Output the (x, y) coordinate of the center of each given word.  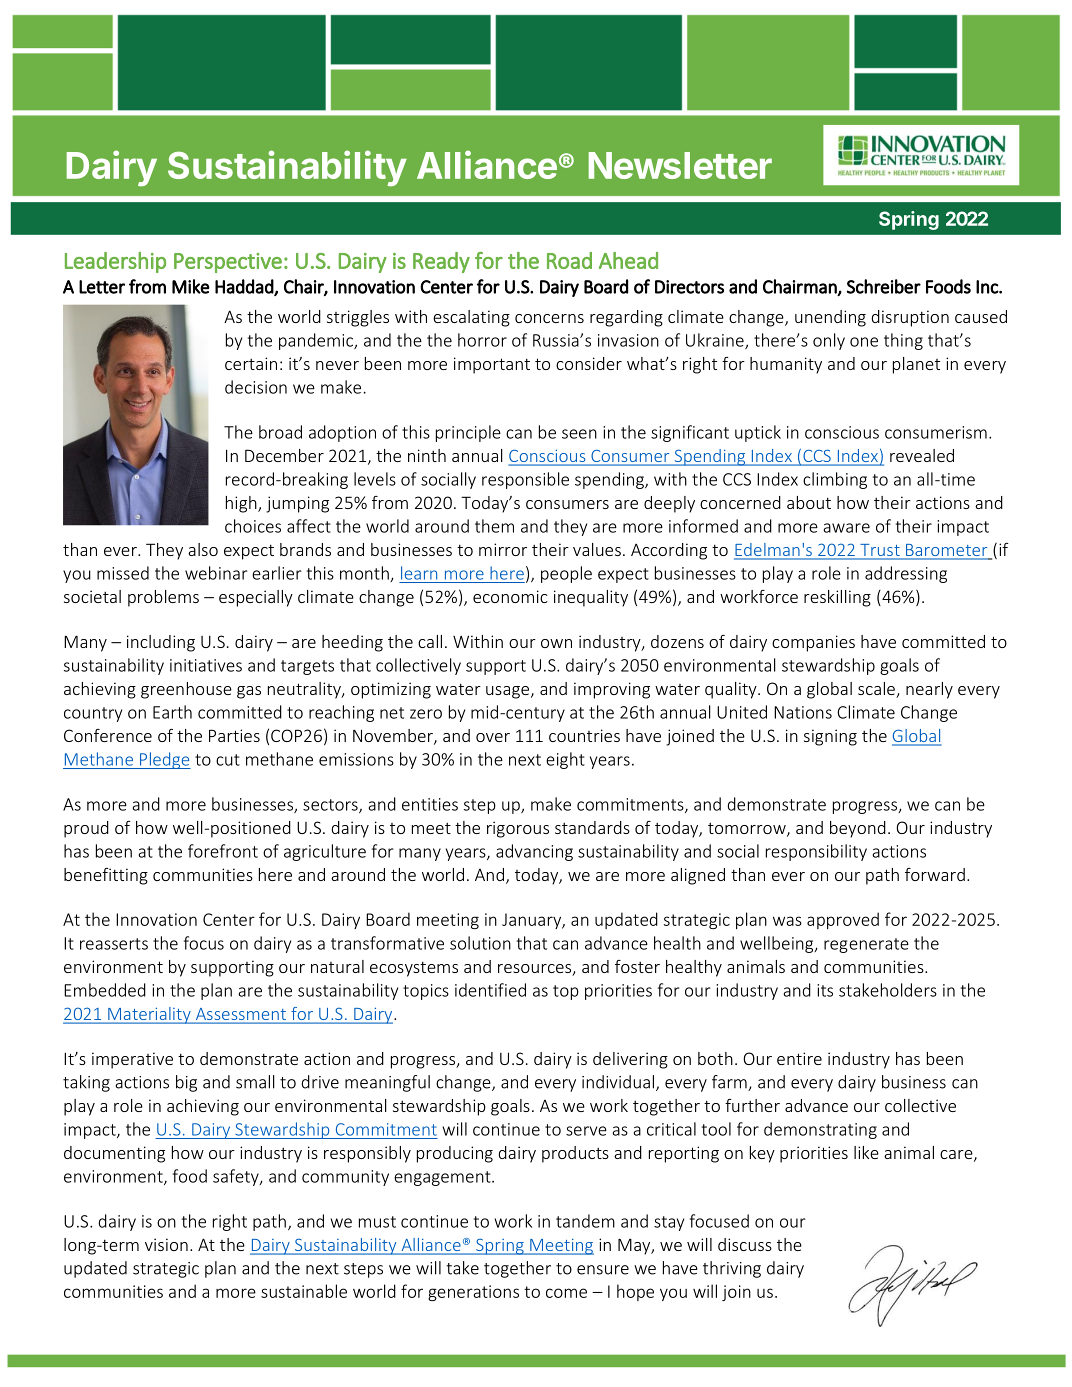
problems (163, 598)
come (566, 1293)
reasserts (114, 944)
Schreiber (884, 286)
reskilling (837, 598)
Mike (191, 286)
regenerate (866, 945)
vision (166, 1244)
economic (510, 596)
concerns (549, 318)
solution (480, 943)
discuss (745, 1244)
